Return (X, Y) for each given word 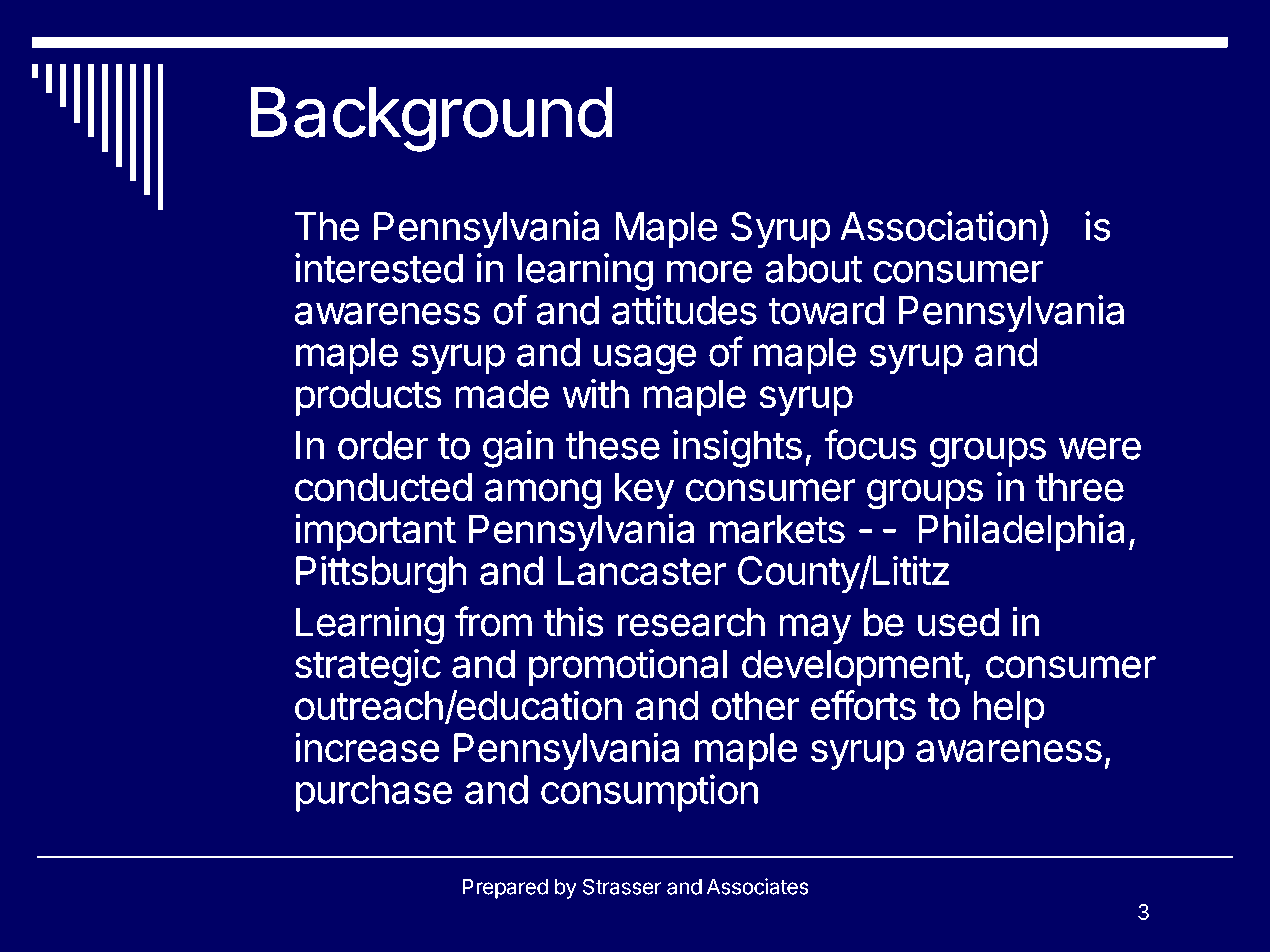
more (709, 271)
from (493, 621)
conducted (383, 487)
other (756, 706)
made (502, 394)
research (691, 622)
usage (645, 359)
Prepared (505, 888)
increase (367, 747)
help (1009, 709)
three (1080, 487)
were (1100, 448)
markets (777, 529)
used (958, 622)
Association (938, 226)
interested (379, 268)
